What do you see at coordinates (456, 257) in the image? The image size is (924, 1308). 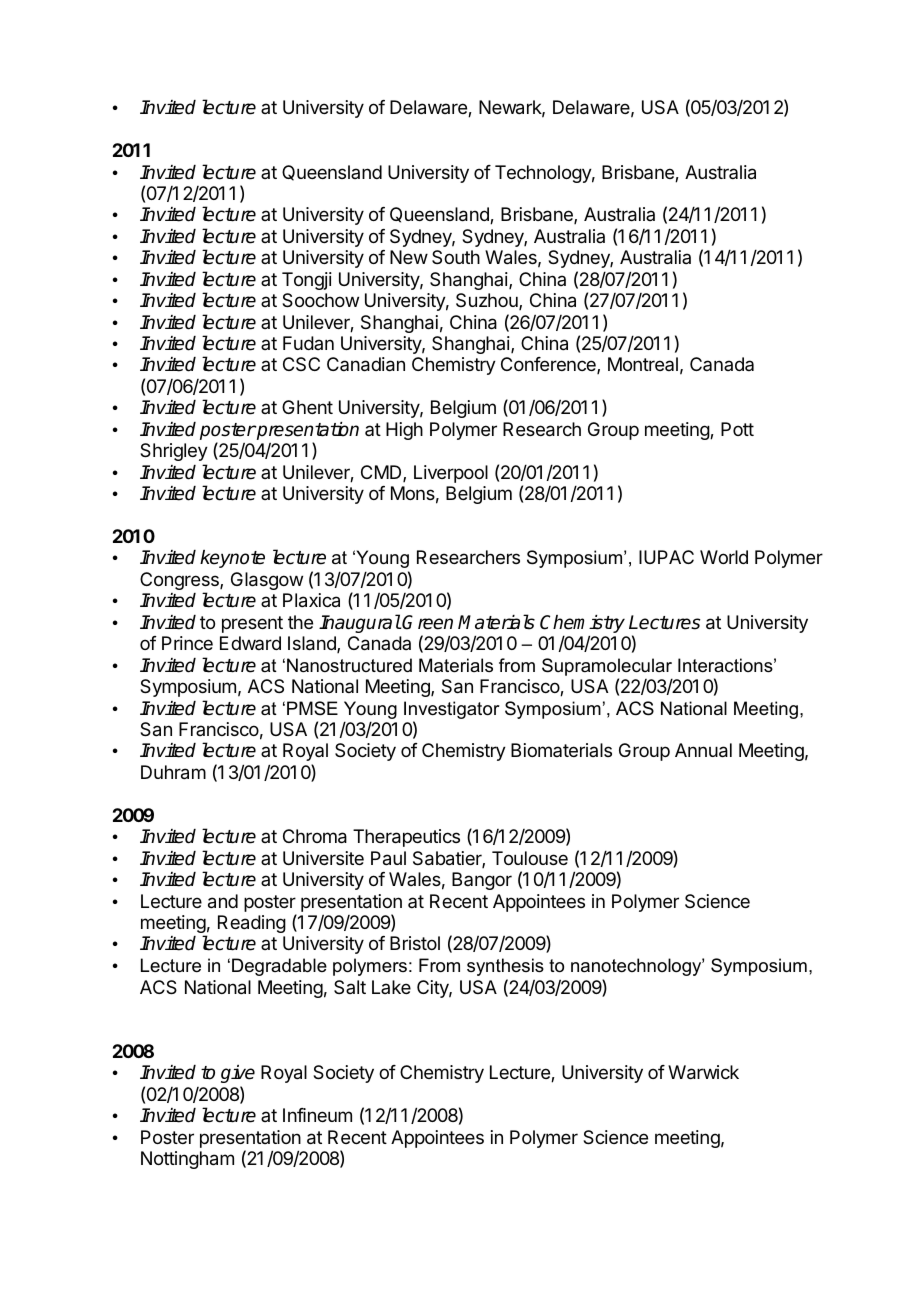 I see `South` at bounding box center [456, 257].
